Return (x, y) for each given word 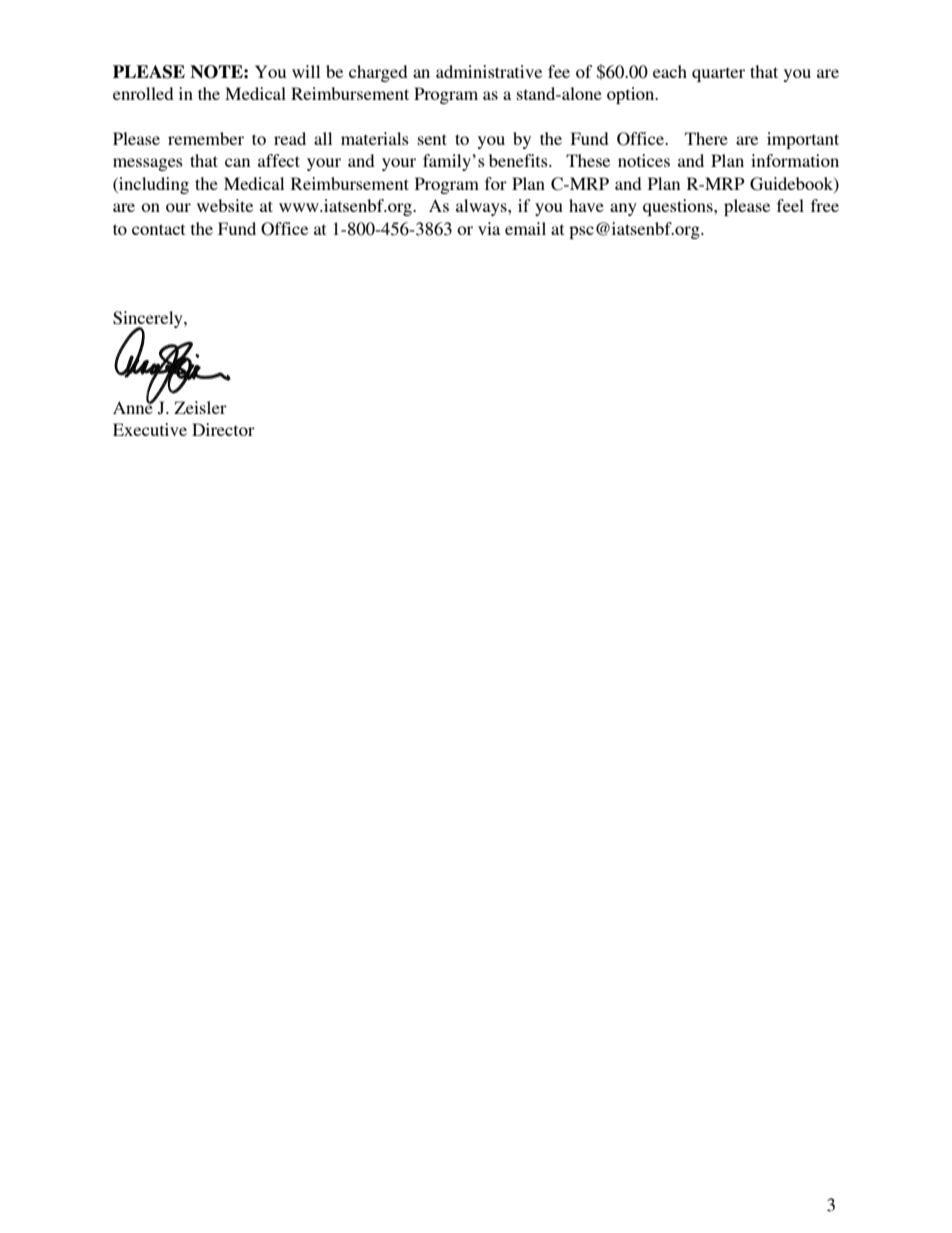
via (489, 228)
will (306, 71)
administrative (489, 71)
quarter (718, 74)
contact (158, 229)
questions (679, 207)
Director (223, 429)
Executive (150, 429)
